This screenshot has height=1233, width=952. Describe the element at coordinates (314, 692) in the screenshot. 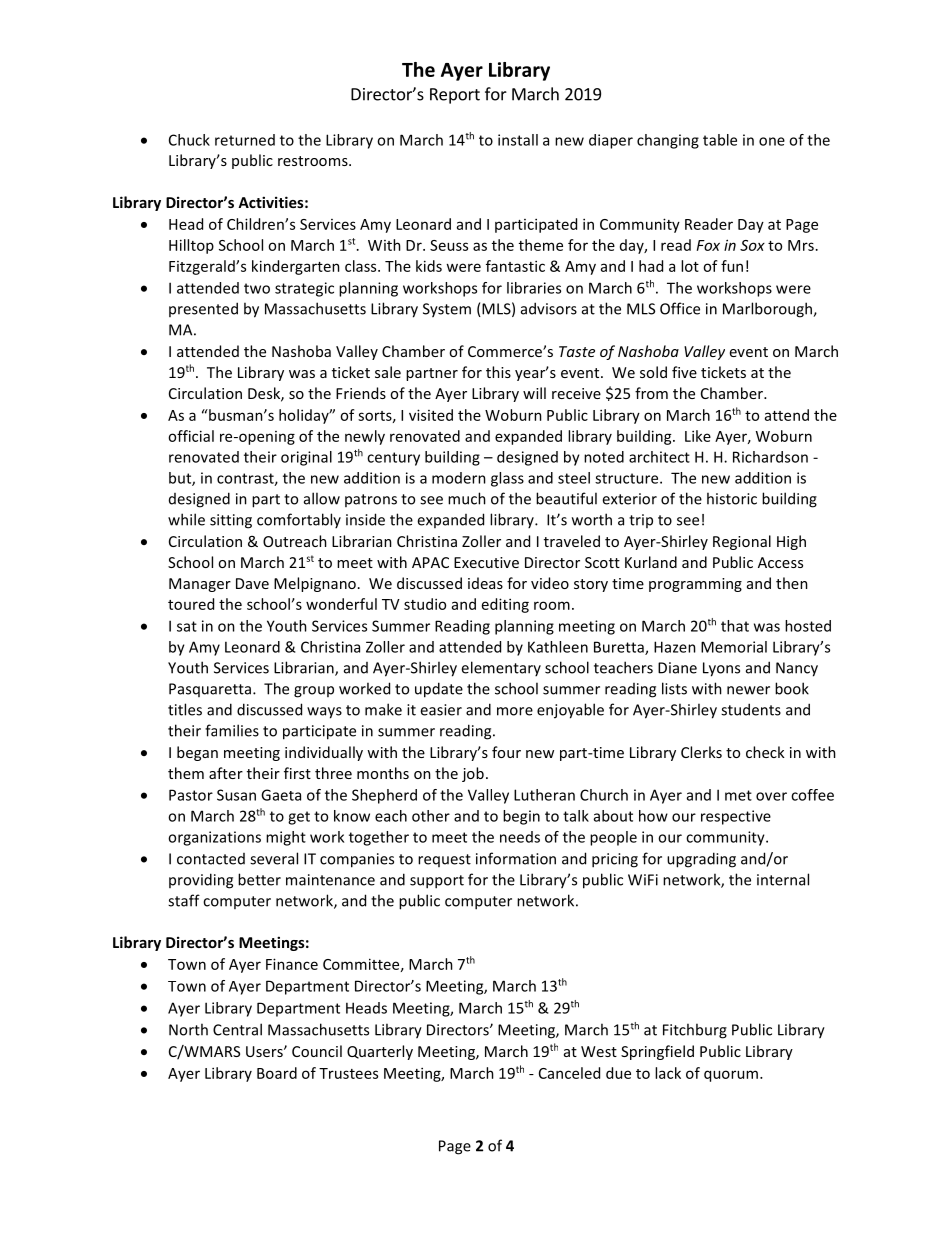

I see `group` at that location.
